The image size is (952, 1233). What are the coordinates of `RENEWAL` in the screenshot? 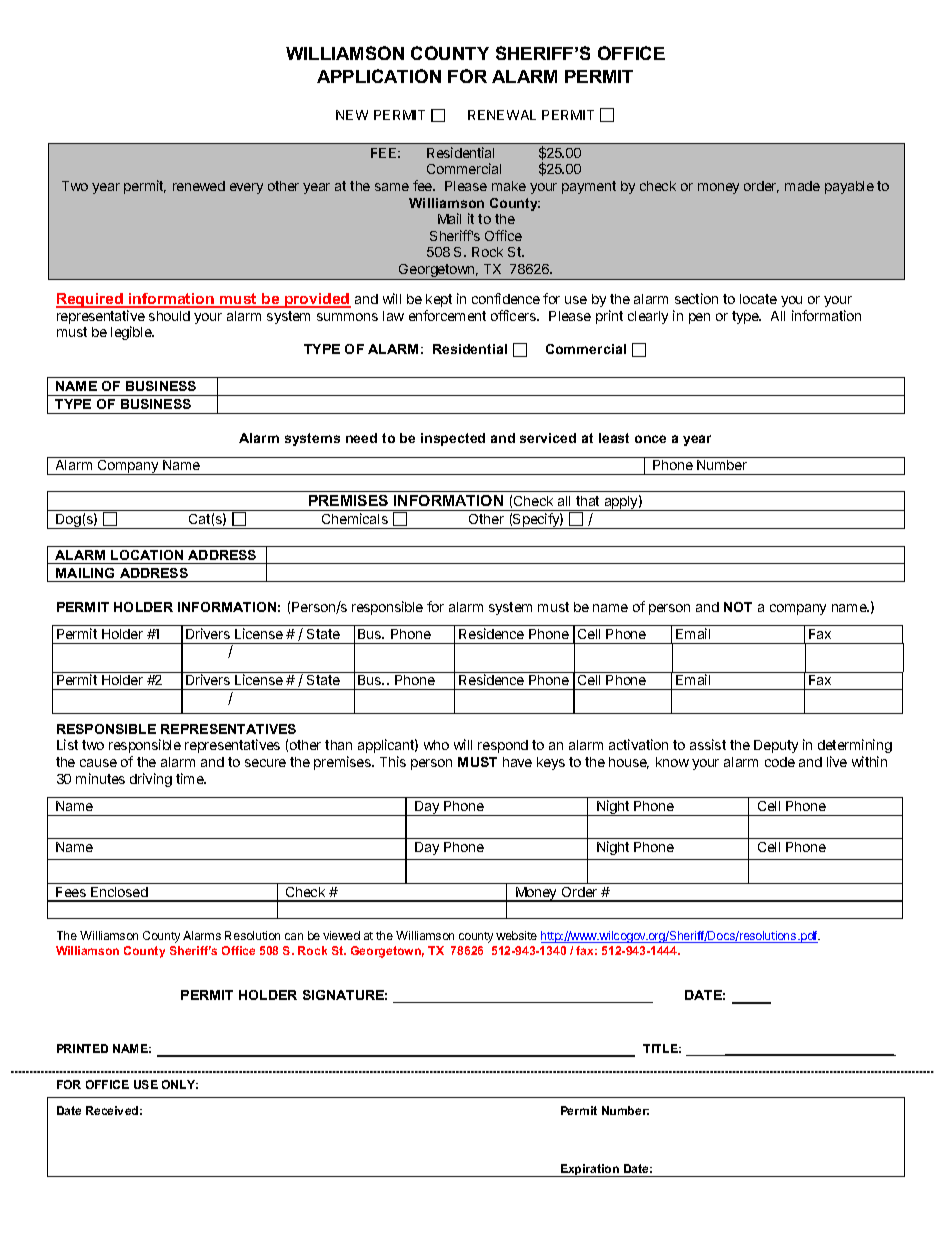 It's located at (502, 115).
